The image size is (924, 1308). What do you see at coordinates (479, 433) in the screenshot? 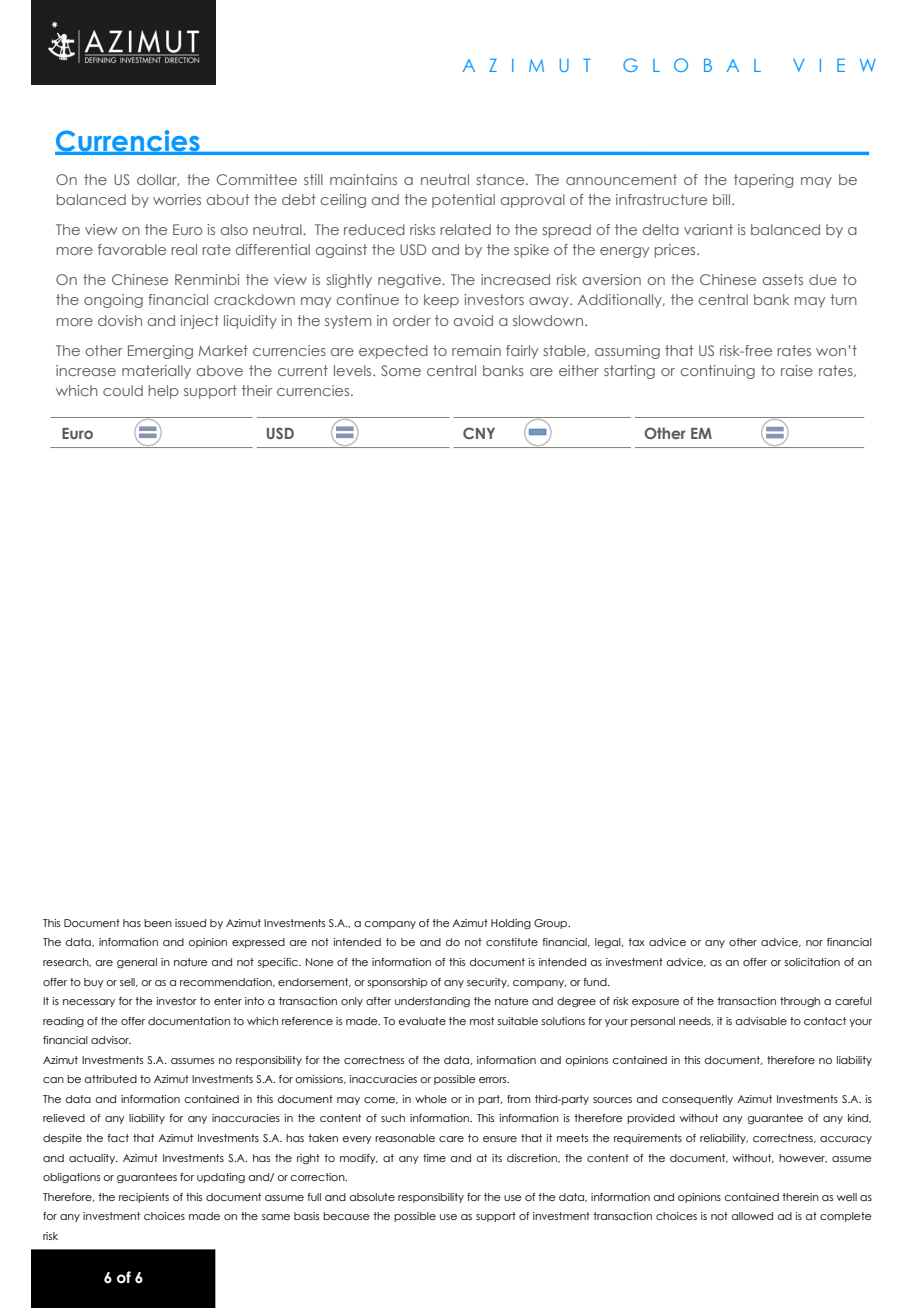
I see `CNY` at bounding box center [479, 433].
